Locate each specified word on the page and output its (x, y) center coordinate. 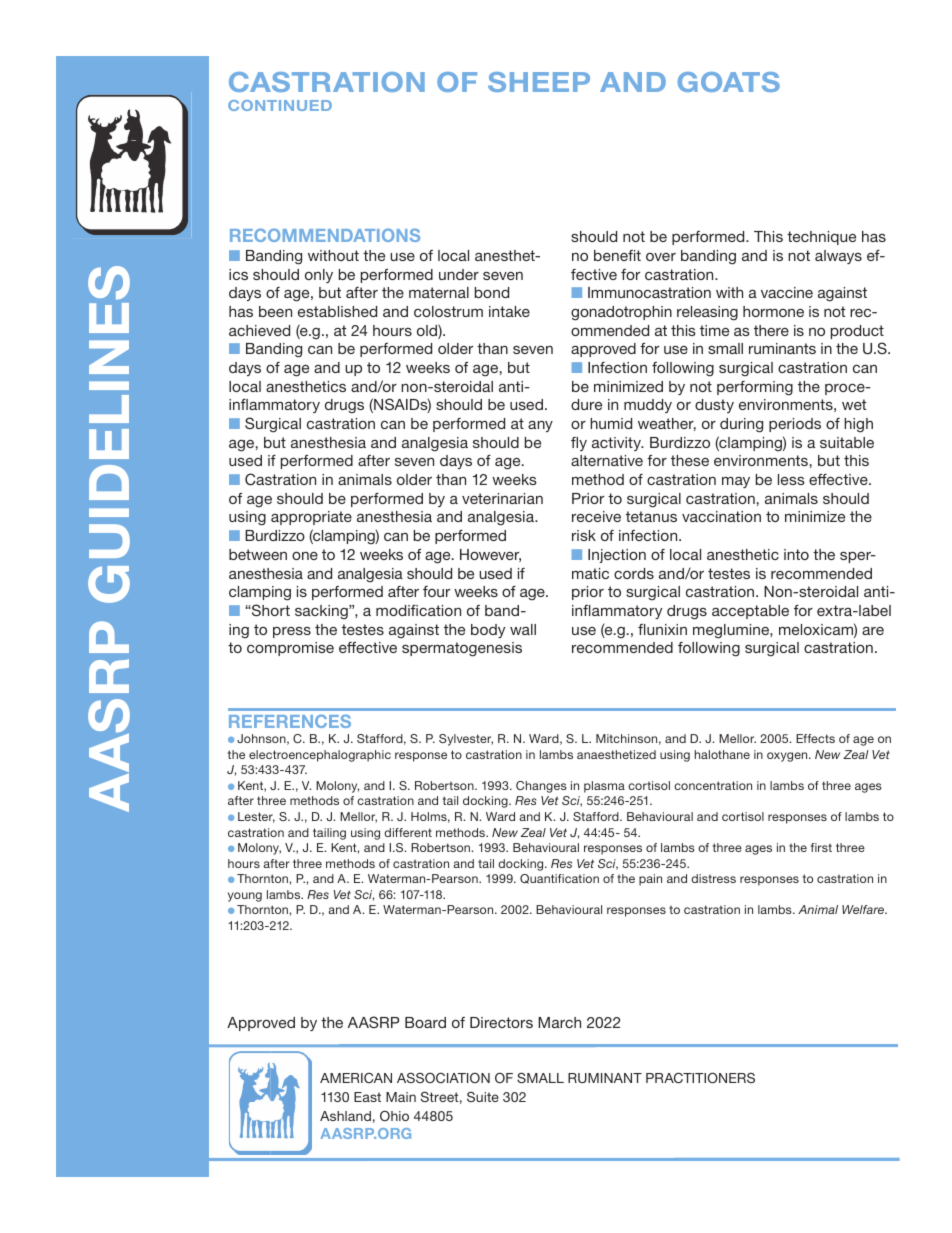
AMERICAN (356, 1078)
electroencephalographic (320, 756)
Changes (541, 787)
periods (795, 425)
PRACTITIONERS (700, 1077)
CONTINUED (280, 105)
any (540, 426)
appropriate (311, 518)
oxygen (788, 757)
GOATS (729, 82)
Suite (483, 1097)
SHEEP (539, 82)
